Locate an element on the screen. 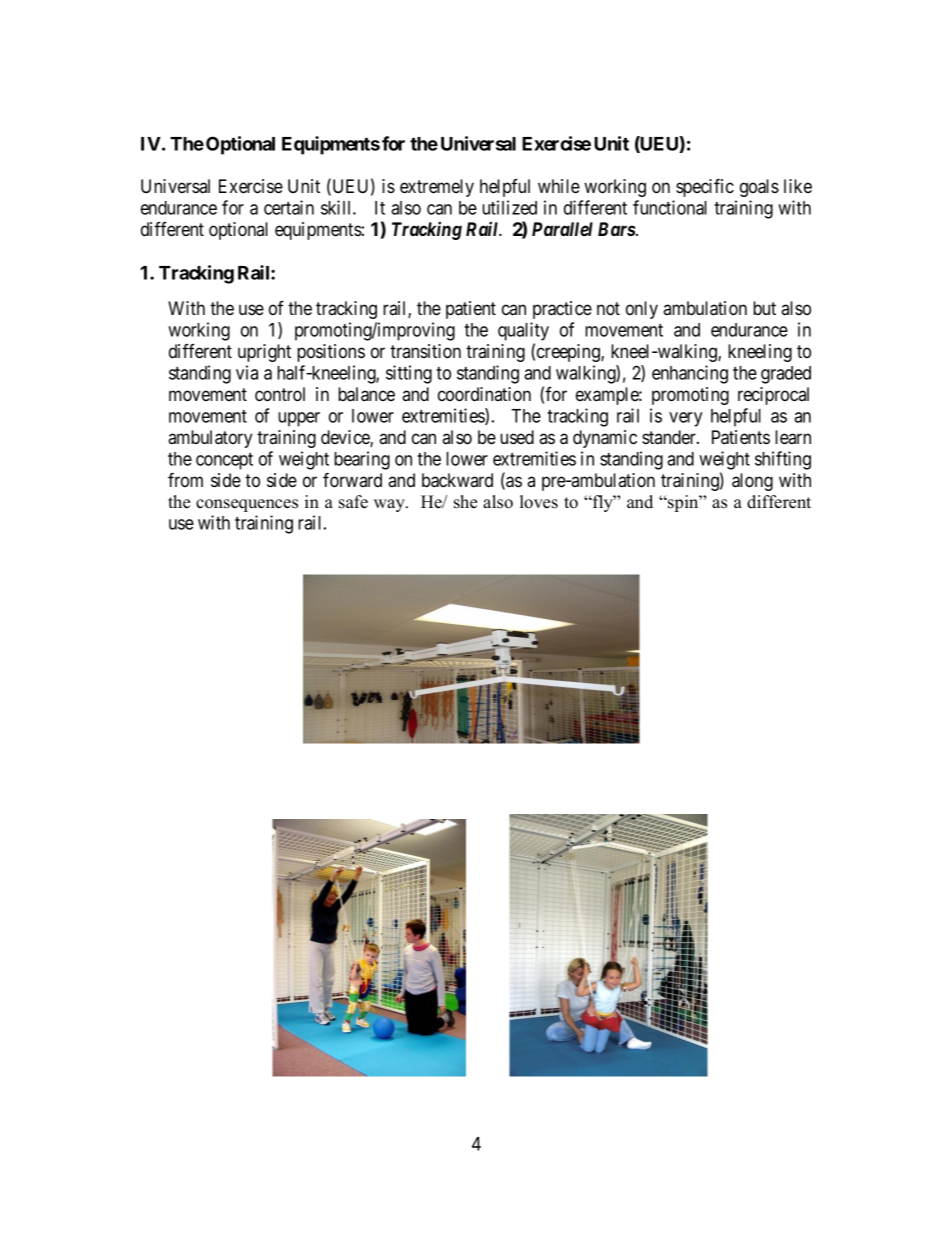 Image resolution: width=952 pixels, height=1233 pixels. consequences is located at coordinates (247, 505).
